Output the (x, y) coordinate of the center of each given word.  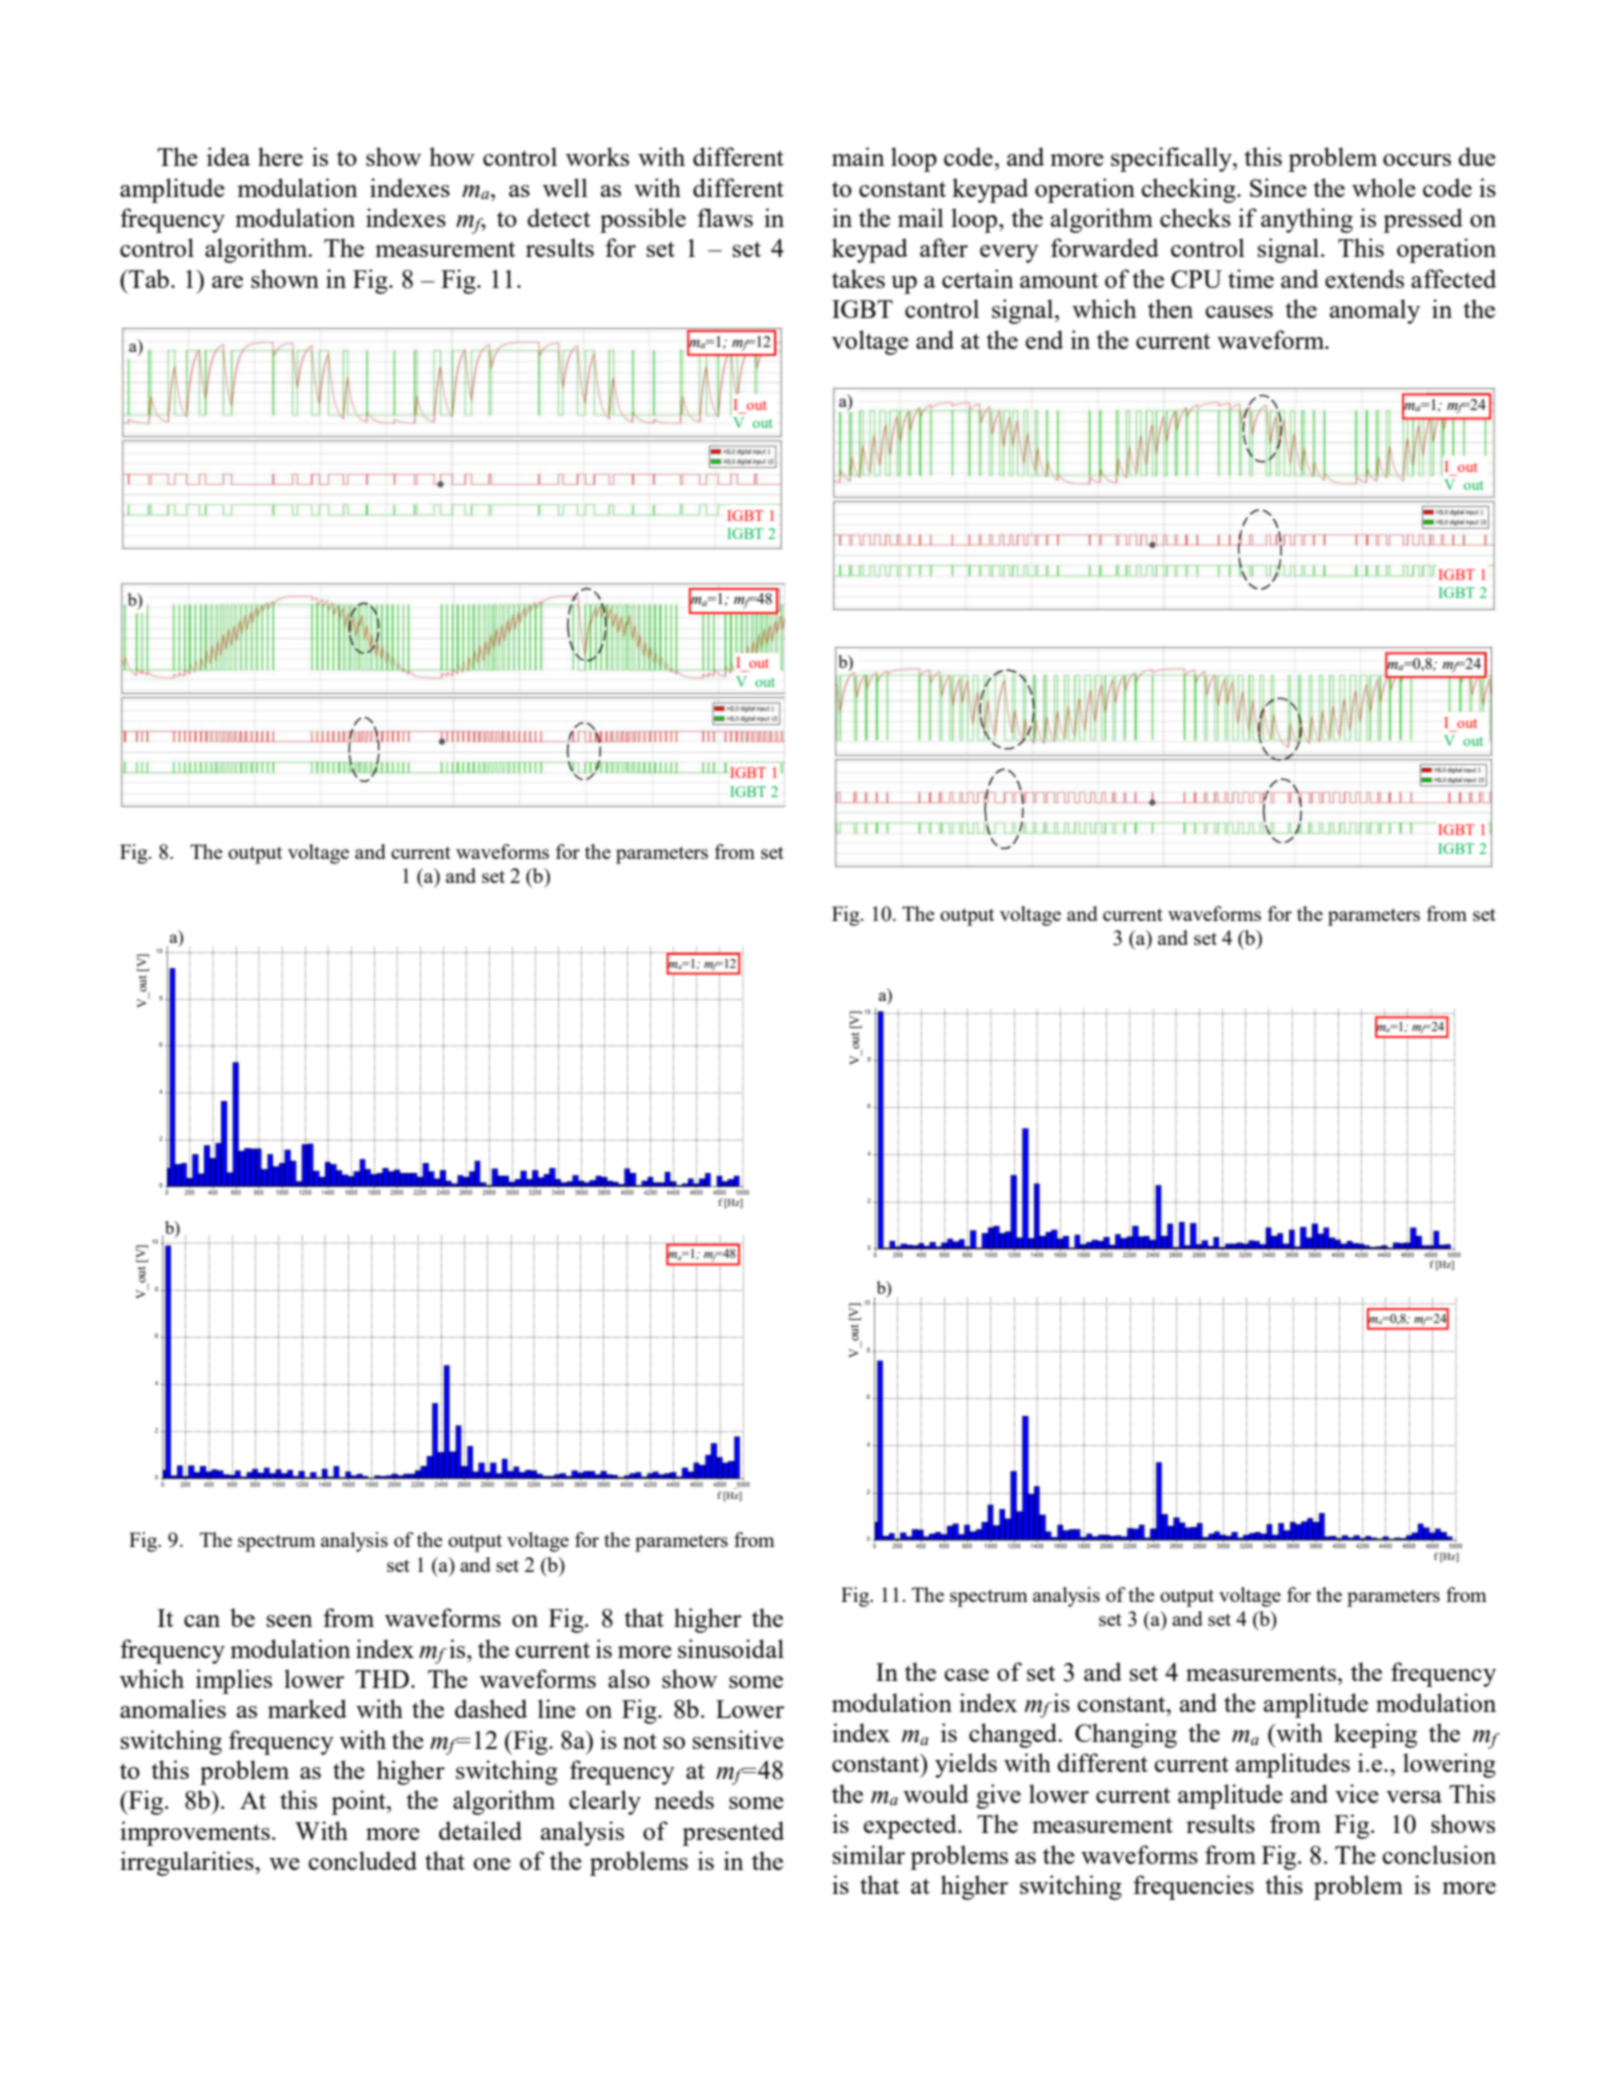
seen (290, 1621)
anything (1307, 220)
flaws (725, 217)
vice (1357, 1793)
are (227, 282)
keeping (1375, 1735)
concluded (362, 1860)
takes (858, 278)
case (966, 1675)
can (202, 1621)
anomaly (1375, 311)
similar (869, 1854)
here (280, 156)
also (629, 1678)
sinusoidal (731, 1648)
